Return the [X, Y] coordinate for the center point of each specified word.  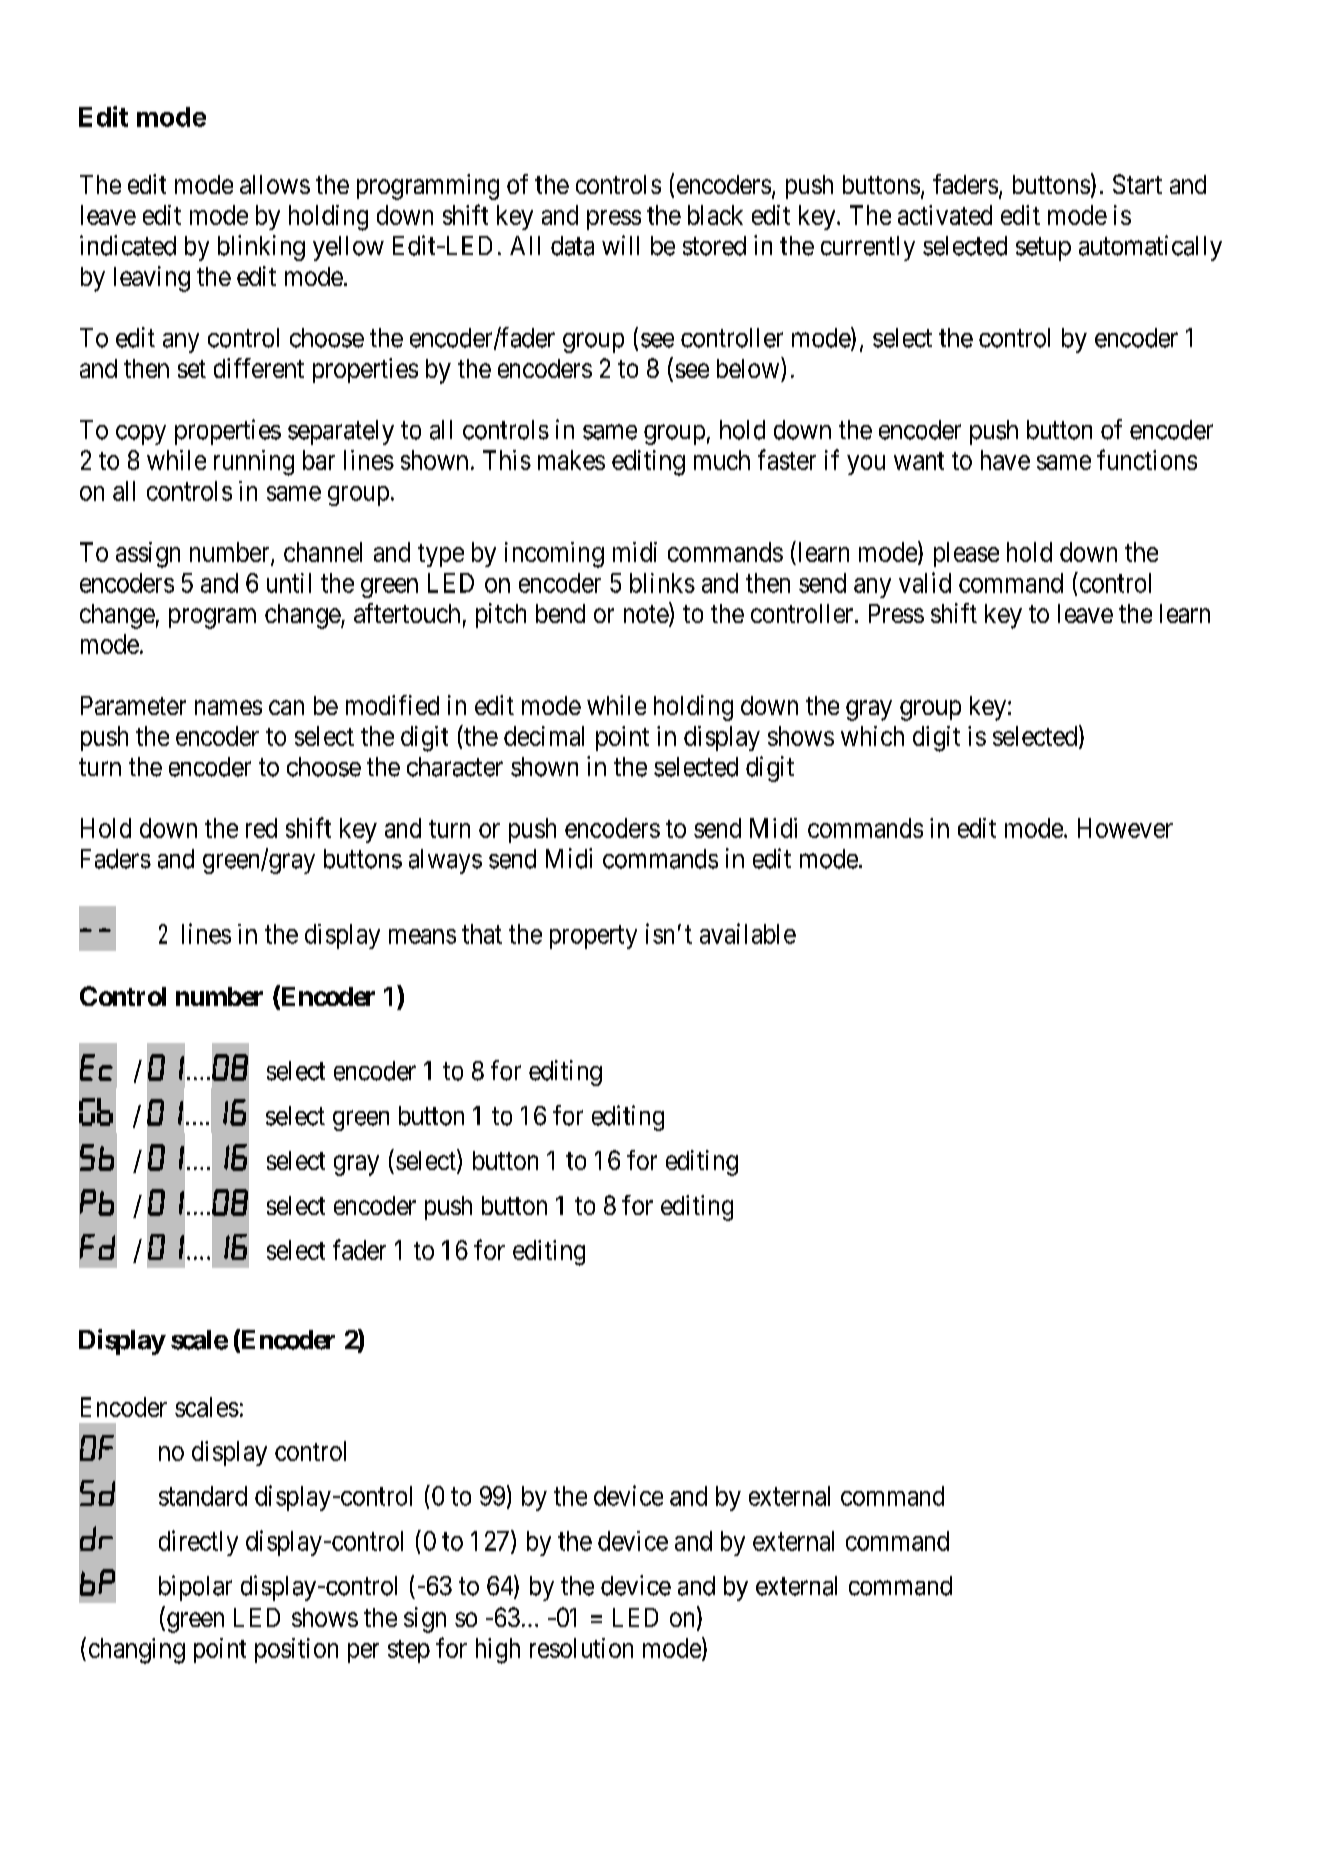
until [289, 583]
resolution [581, 1648]
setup [1043, 249]
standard [203, 1496]
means [422, 936]
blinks [662, 583]
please [966, 554]
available [748, 933]
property [593, 937]
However [1125, 828]
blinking [261, 248]
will [620, 245]
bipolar [195, 1588]
